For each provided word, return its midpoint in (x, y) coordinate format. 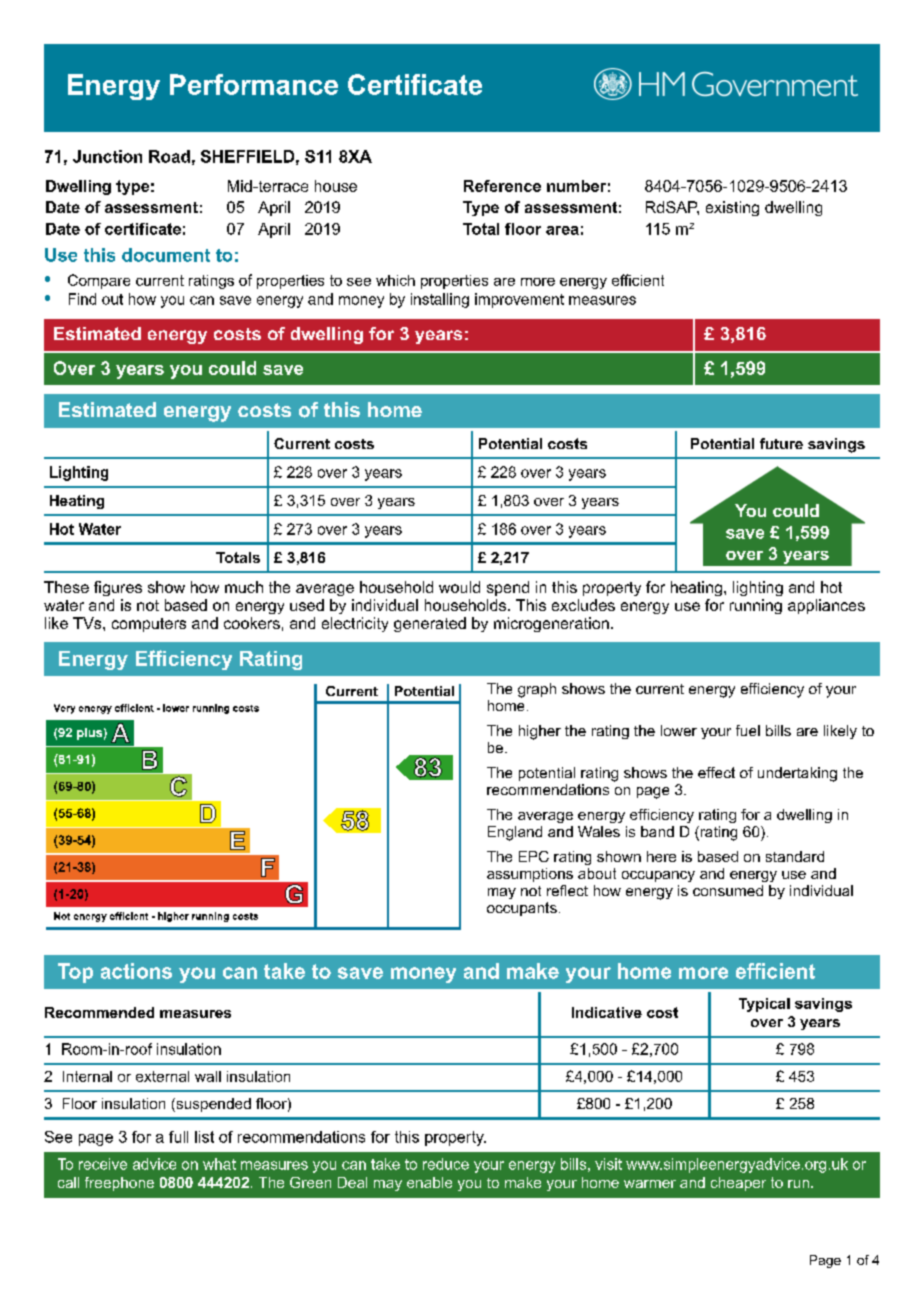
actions (136, 971)
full (178, 1137)
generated (430, 624)
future (781, 443)
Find (82, 299)
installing (440, 300)
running (756, 606)
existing (732, 208)
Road (169, 156)
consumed (728, 890)
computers (149, 625)
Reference (502, 186)
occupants (522, 909)
